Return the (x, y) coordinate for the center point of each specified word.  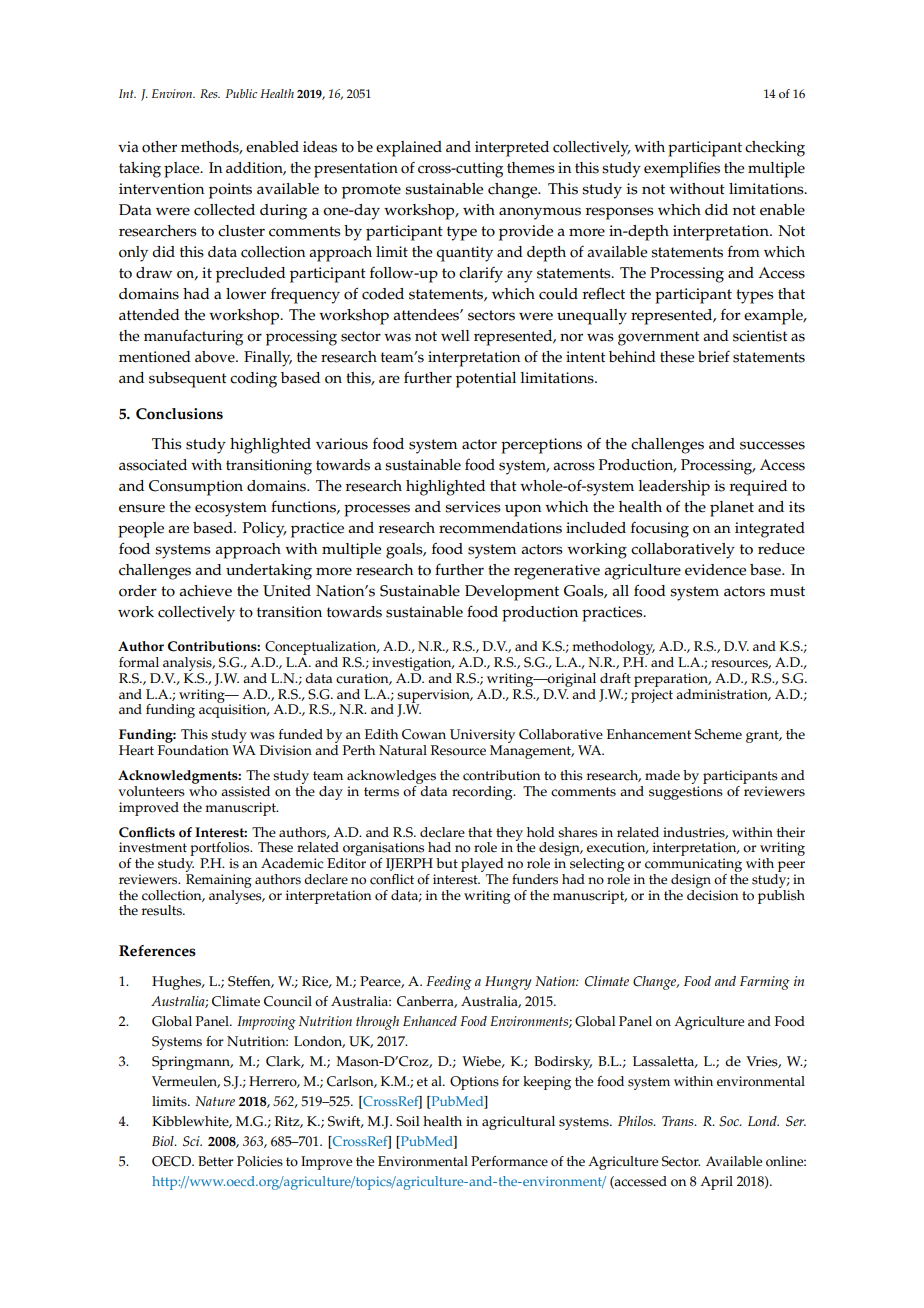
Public (241, 93)
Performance (509, 1161)
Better (215, 1161)
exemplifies (682, 170)
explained (409, 149)
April (716, 1183)
